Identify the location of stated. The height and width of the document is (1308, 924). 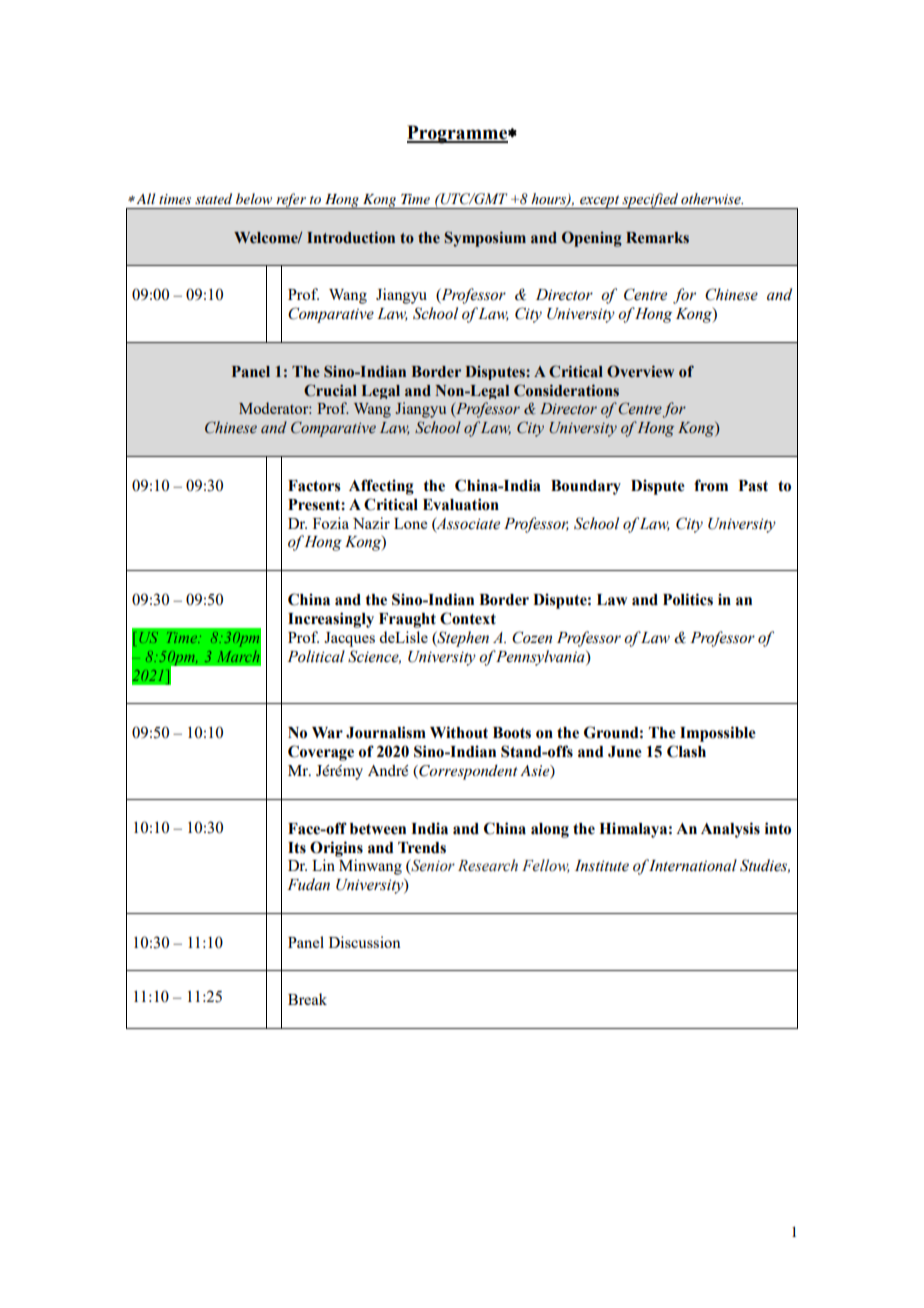
(213, 198).
